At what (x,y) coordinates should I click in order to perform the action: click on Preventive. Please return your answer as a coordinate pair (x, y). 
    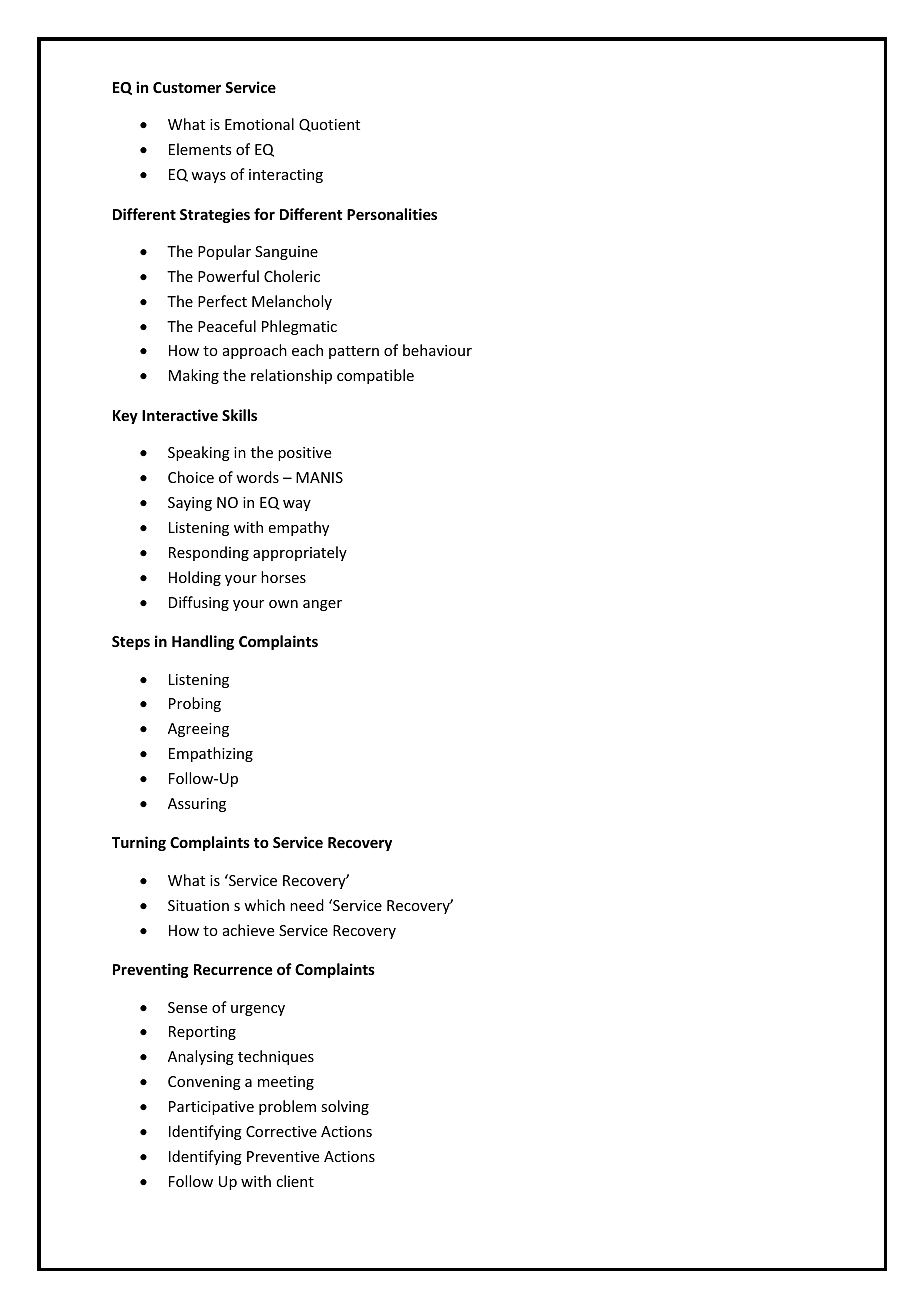
    Looking at the image, I should click on (283, 1156).
